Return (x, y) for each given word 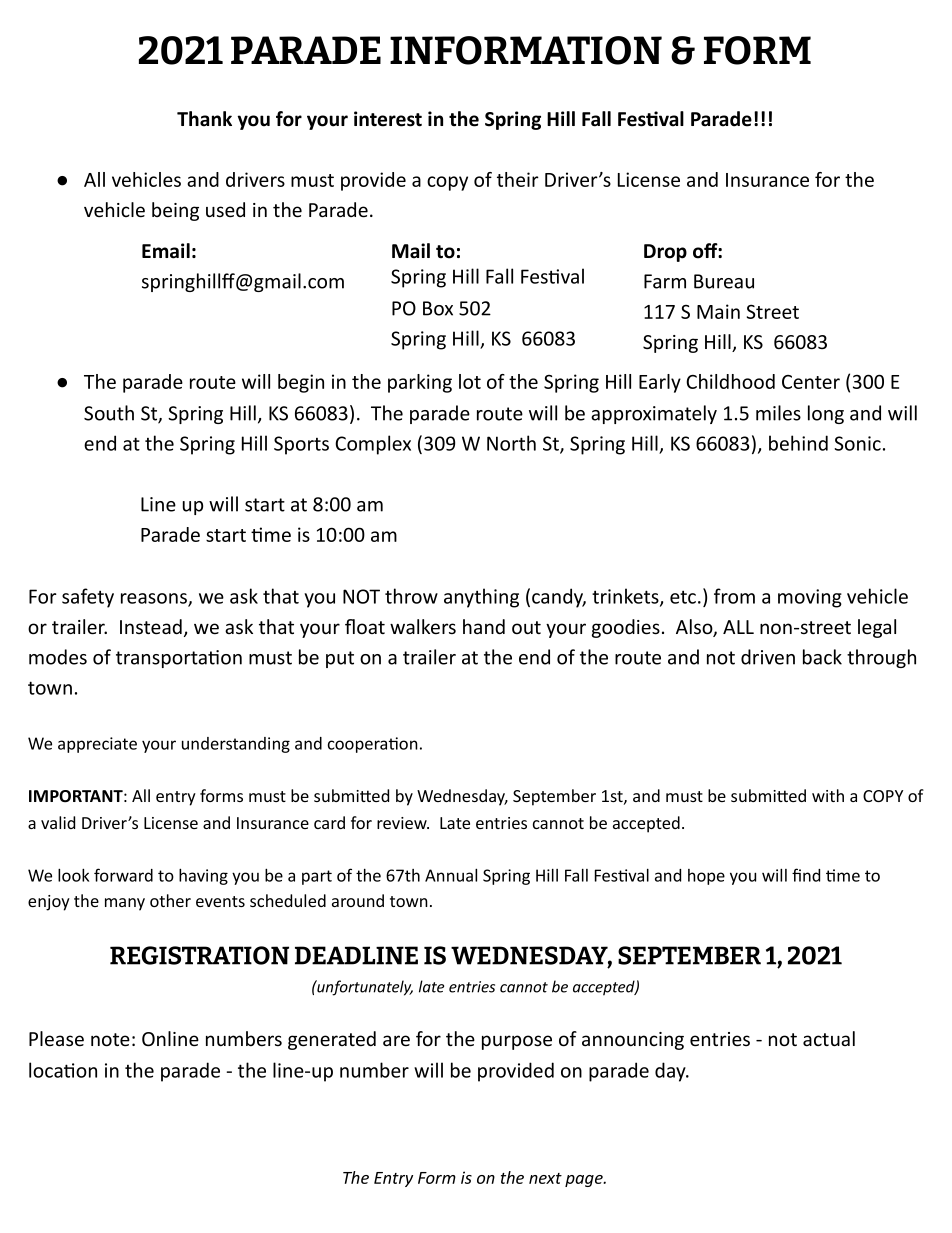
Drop (665, 253)
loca (47, 1070)
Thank (204, 119)
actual (829, 1038)
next (545, 1178)
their (518, 179)
